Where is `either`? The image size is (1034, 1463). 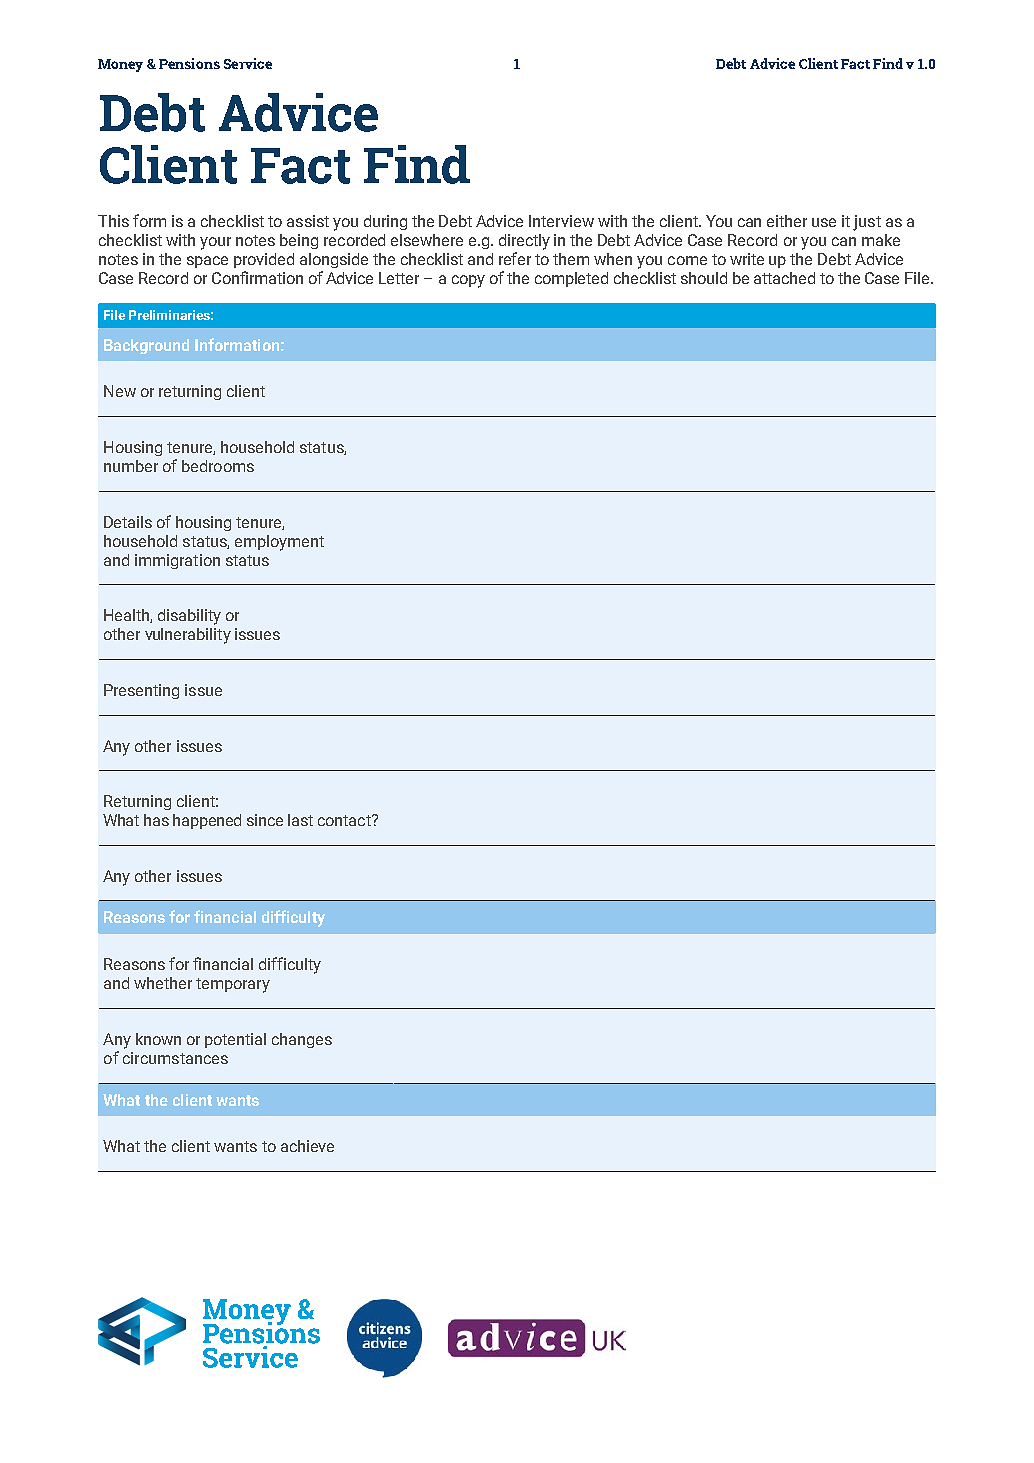 either is located at coordinates (787, 221).
